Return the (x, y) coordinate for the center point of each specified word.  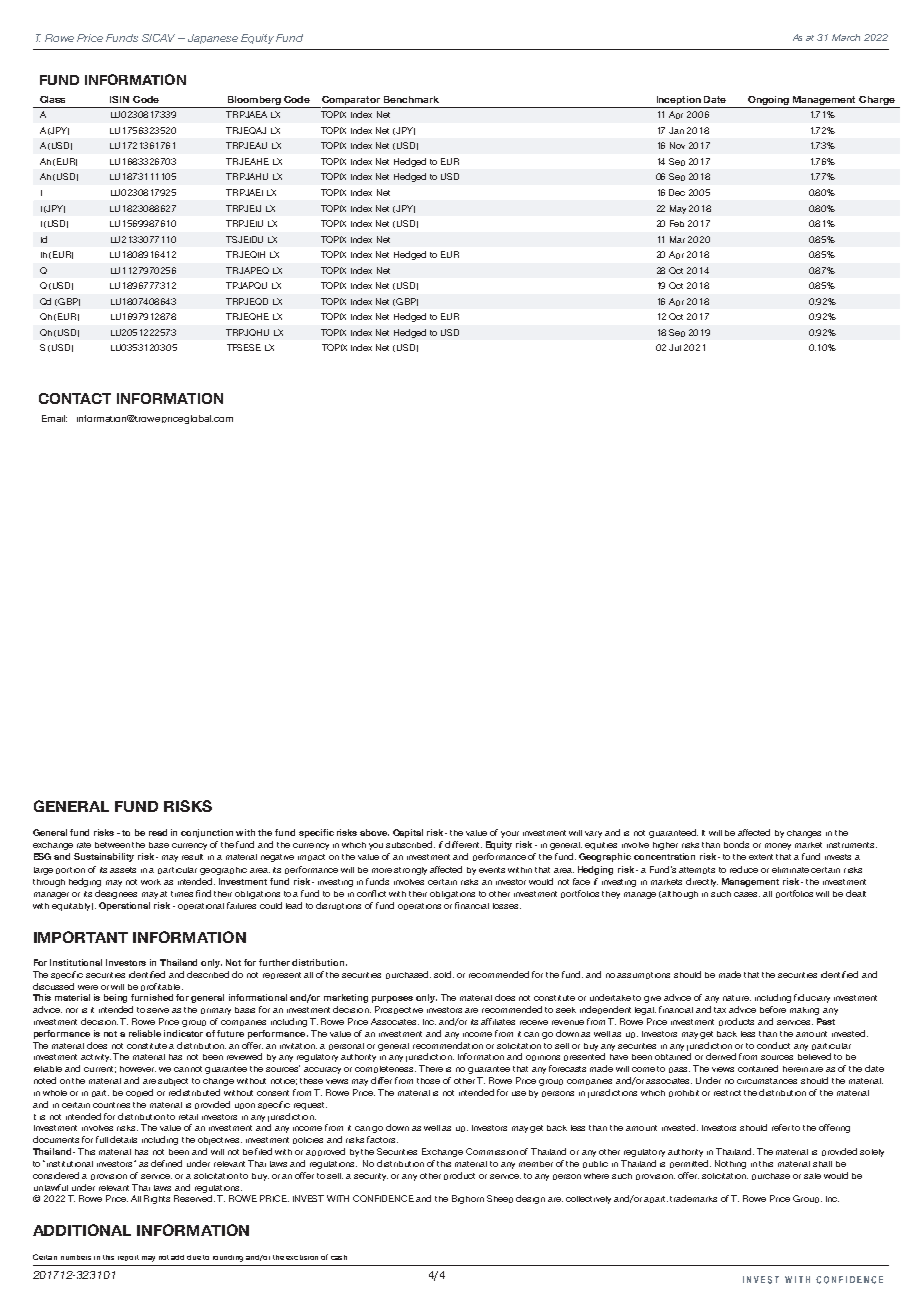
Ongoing (769, 102)
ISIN (119, 99)
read (158, 832)
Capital (408, 833)
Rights (157, 1199)
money (778, 846)
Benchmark (411, 99)
